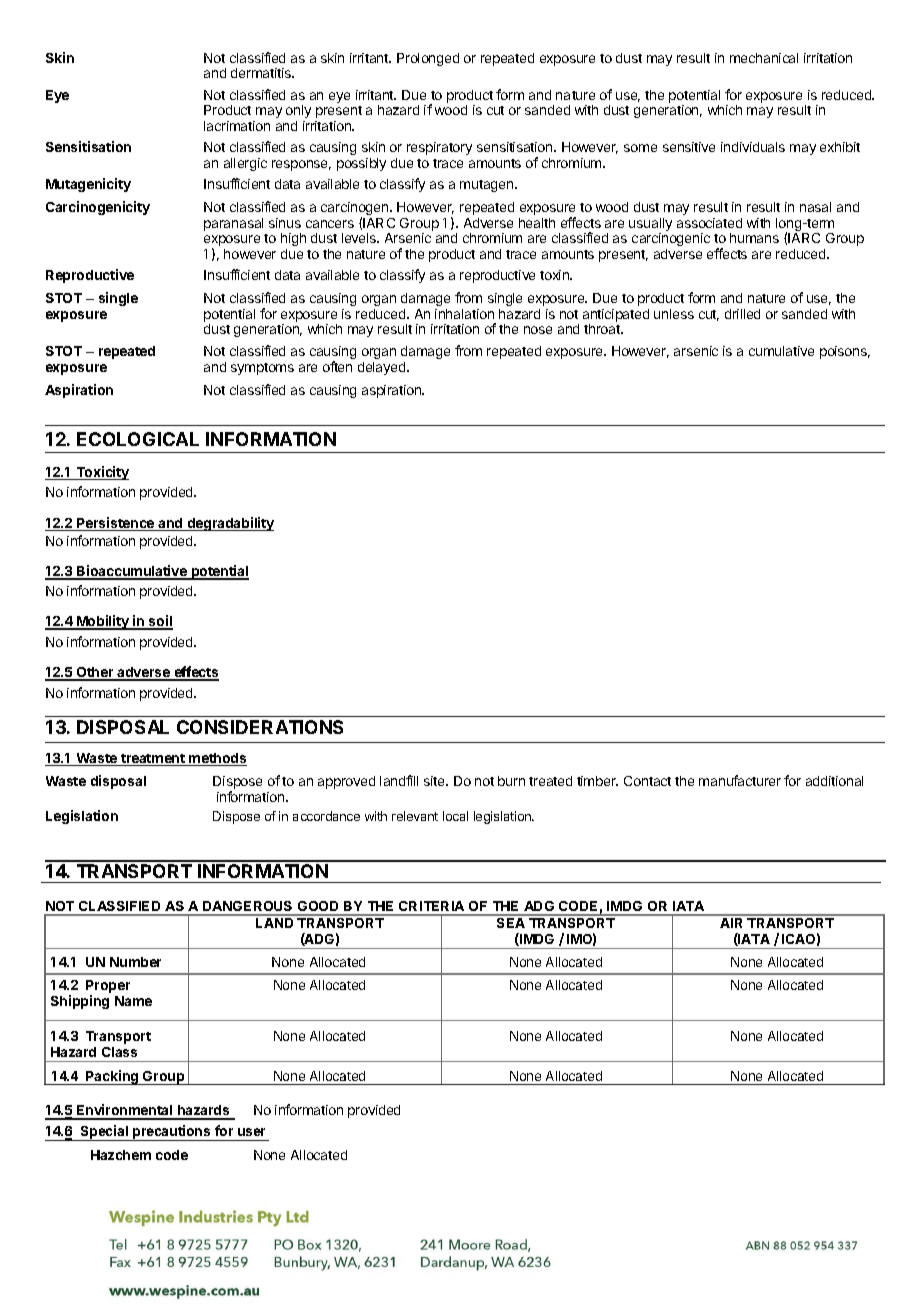 The image size is (924, 1308). Describe the element at coordinates (740, 780) in the image. I see `manufacturer` at that location.
